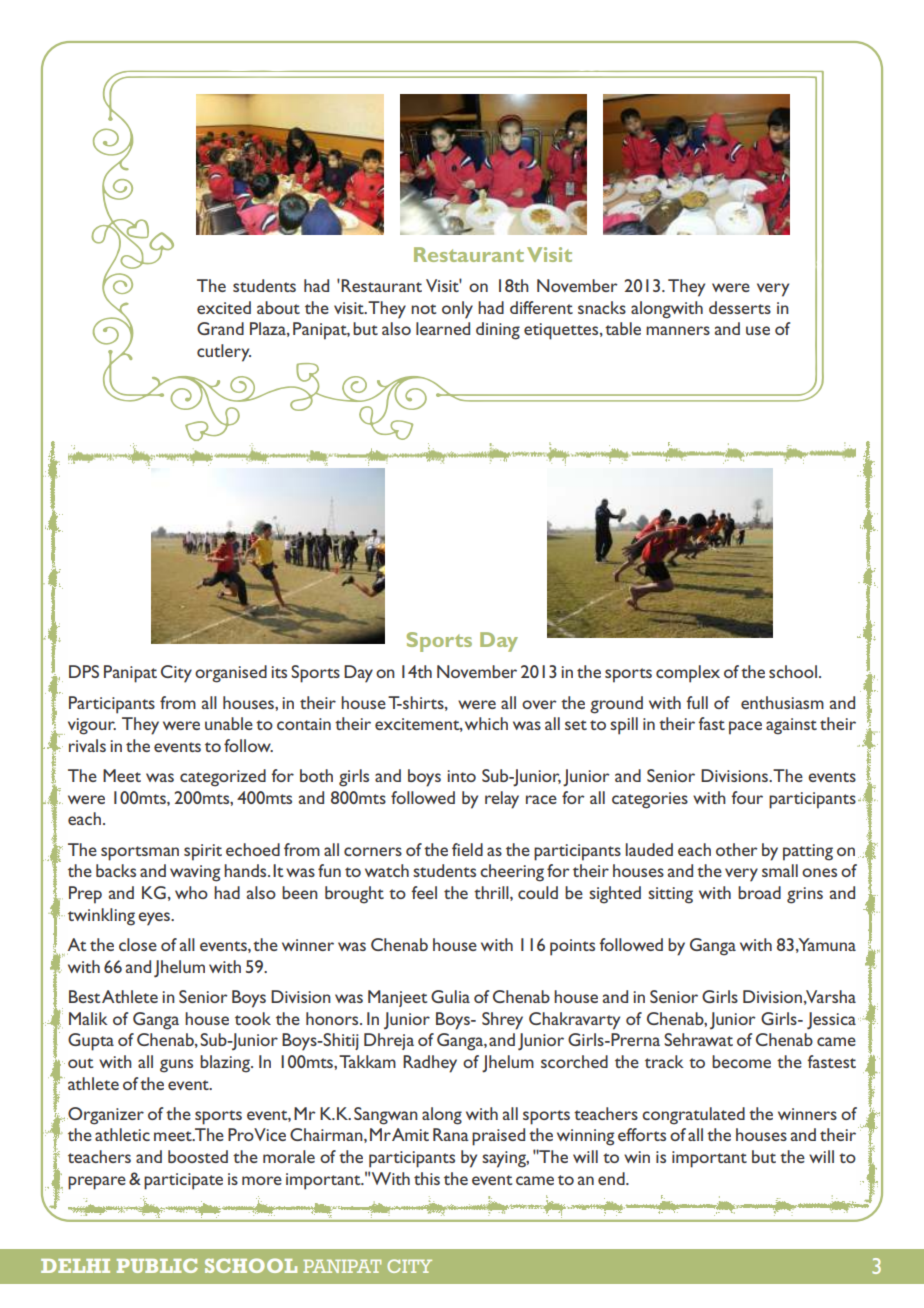 Image resolution: width=924 pixels, height=1308 pixels. What do you see at coordinates (678, 330) in the screenshot?
I see `manners` at bounding box center [678, 330].
